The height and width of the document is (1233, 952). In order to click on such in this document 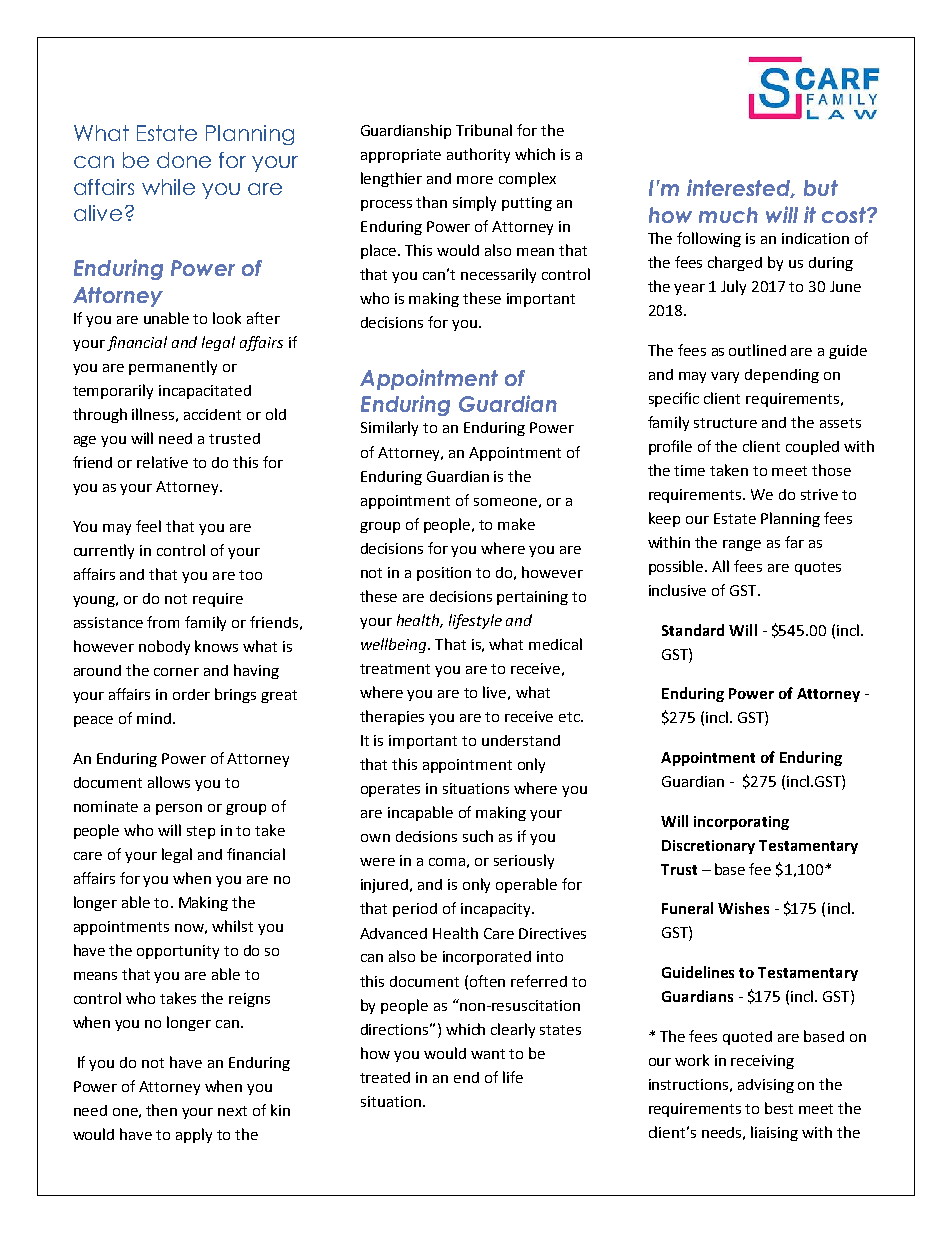, I will do `click(478, 836)`.
